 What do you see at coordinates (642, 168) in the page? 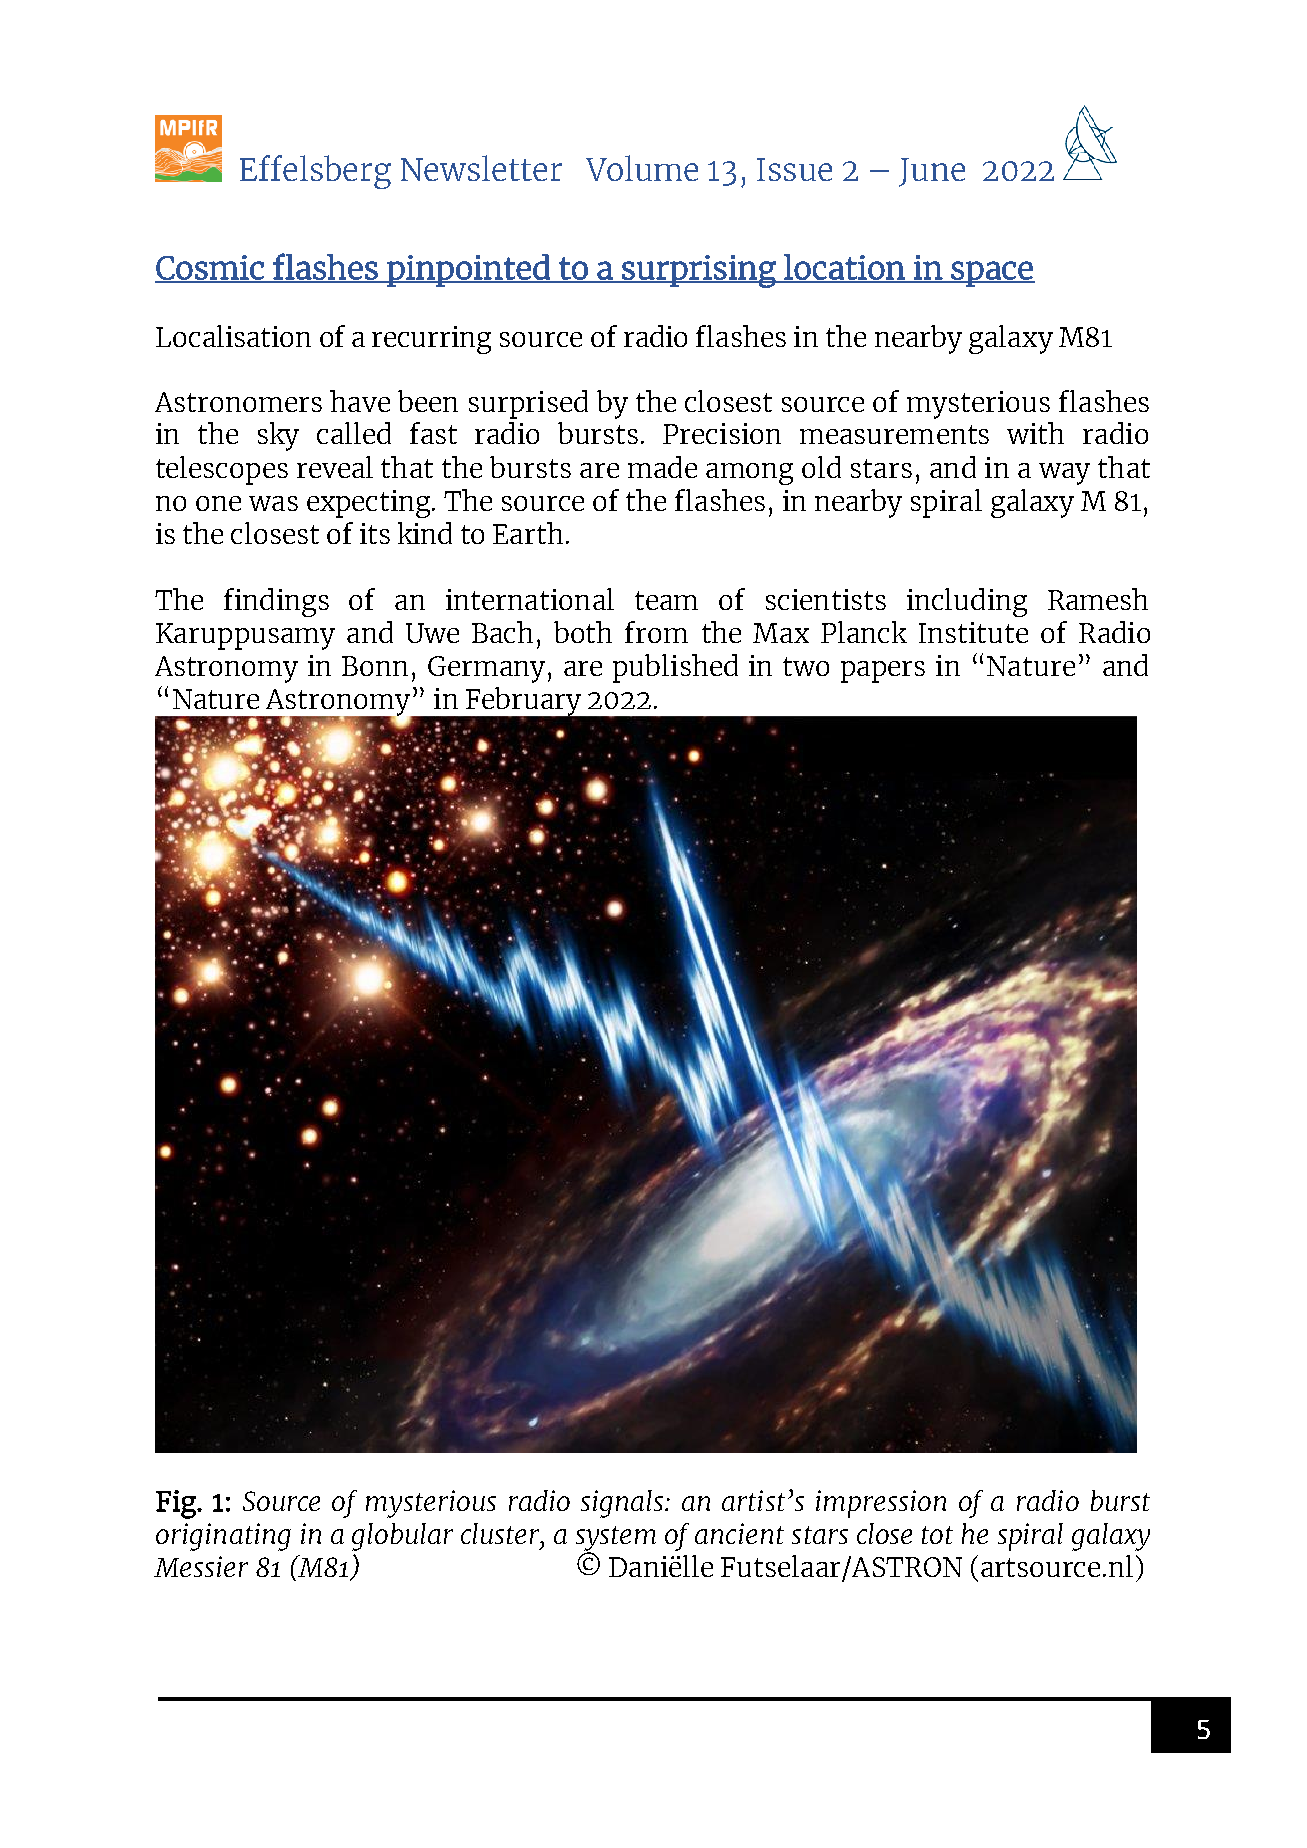
I see `Volume` at bounding box center [642, 168].
